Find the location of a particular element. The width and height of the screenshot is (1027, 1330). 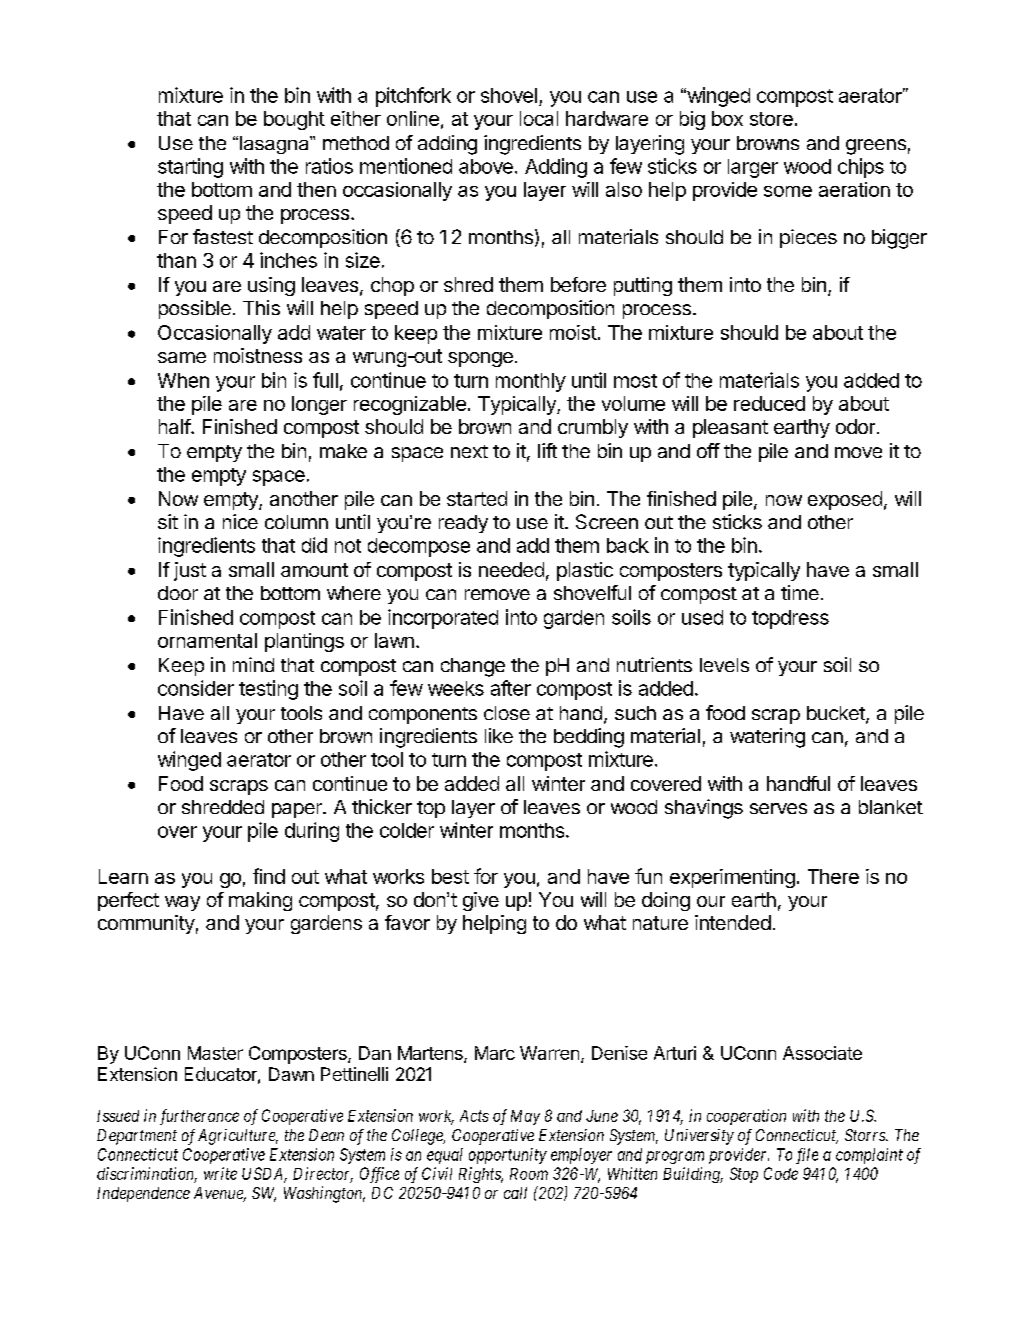

serves is located at coordinates (778, 808).
